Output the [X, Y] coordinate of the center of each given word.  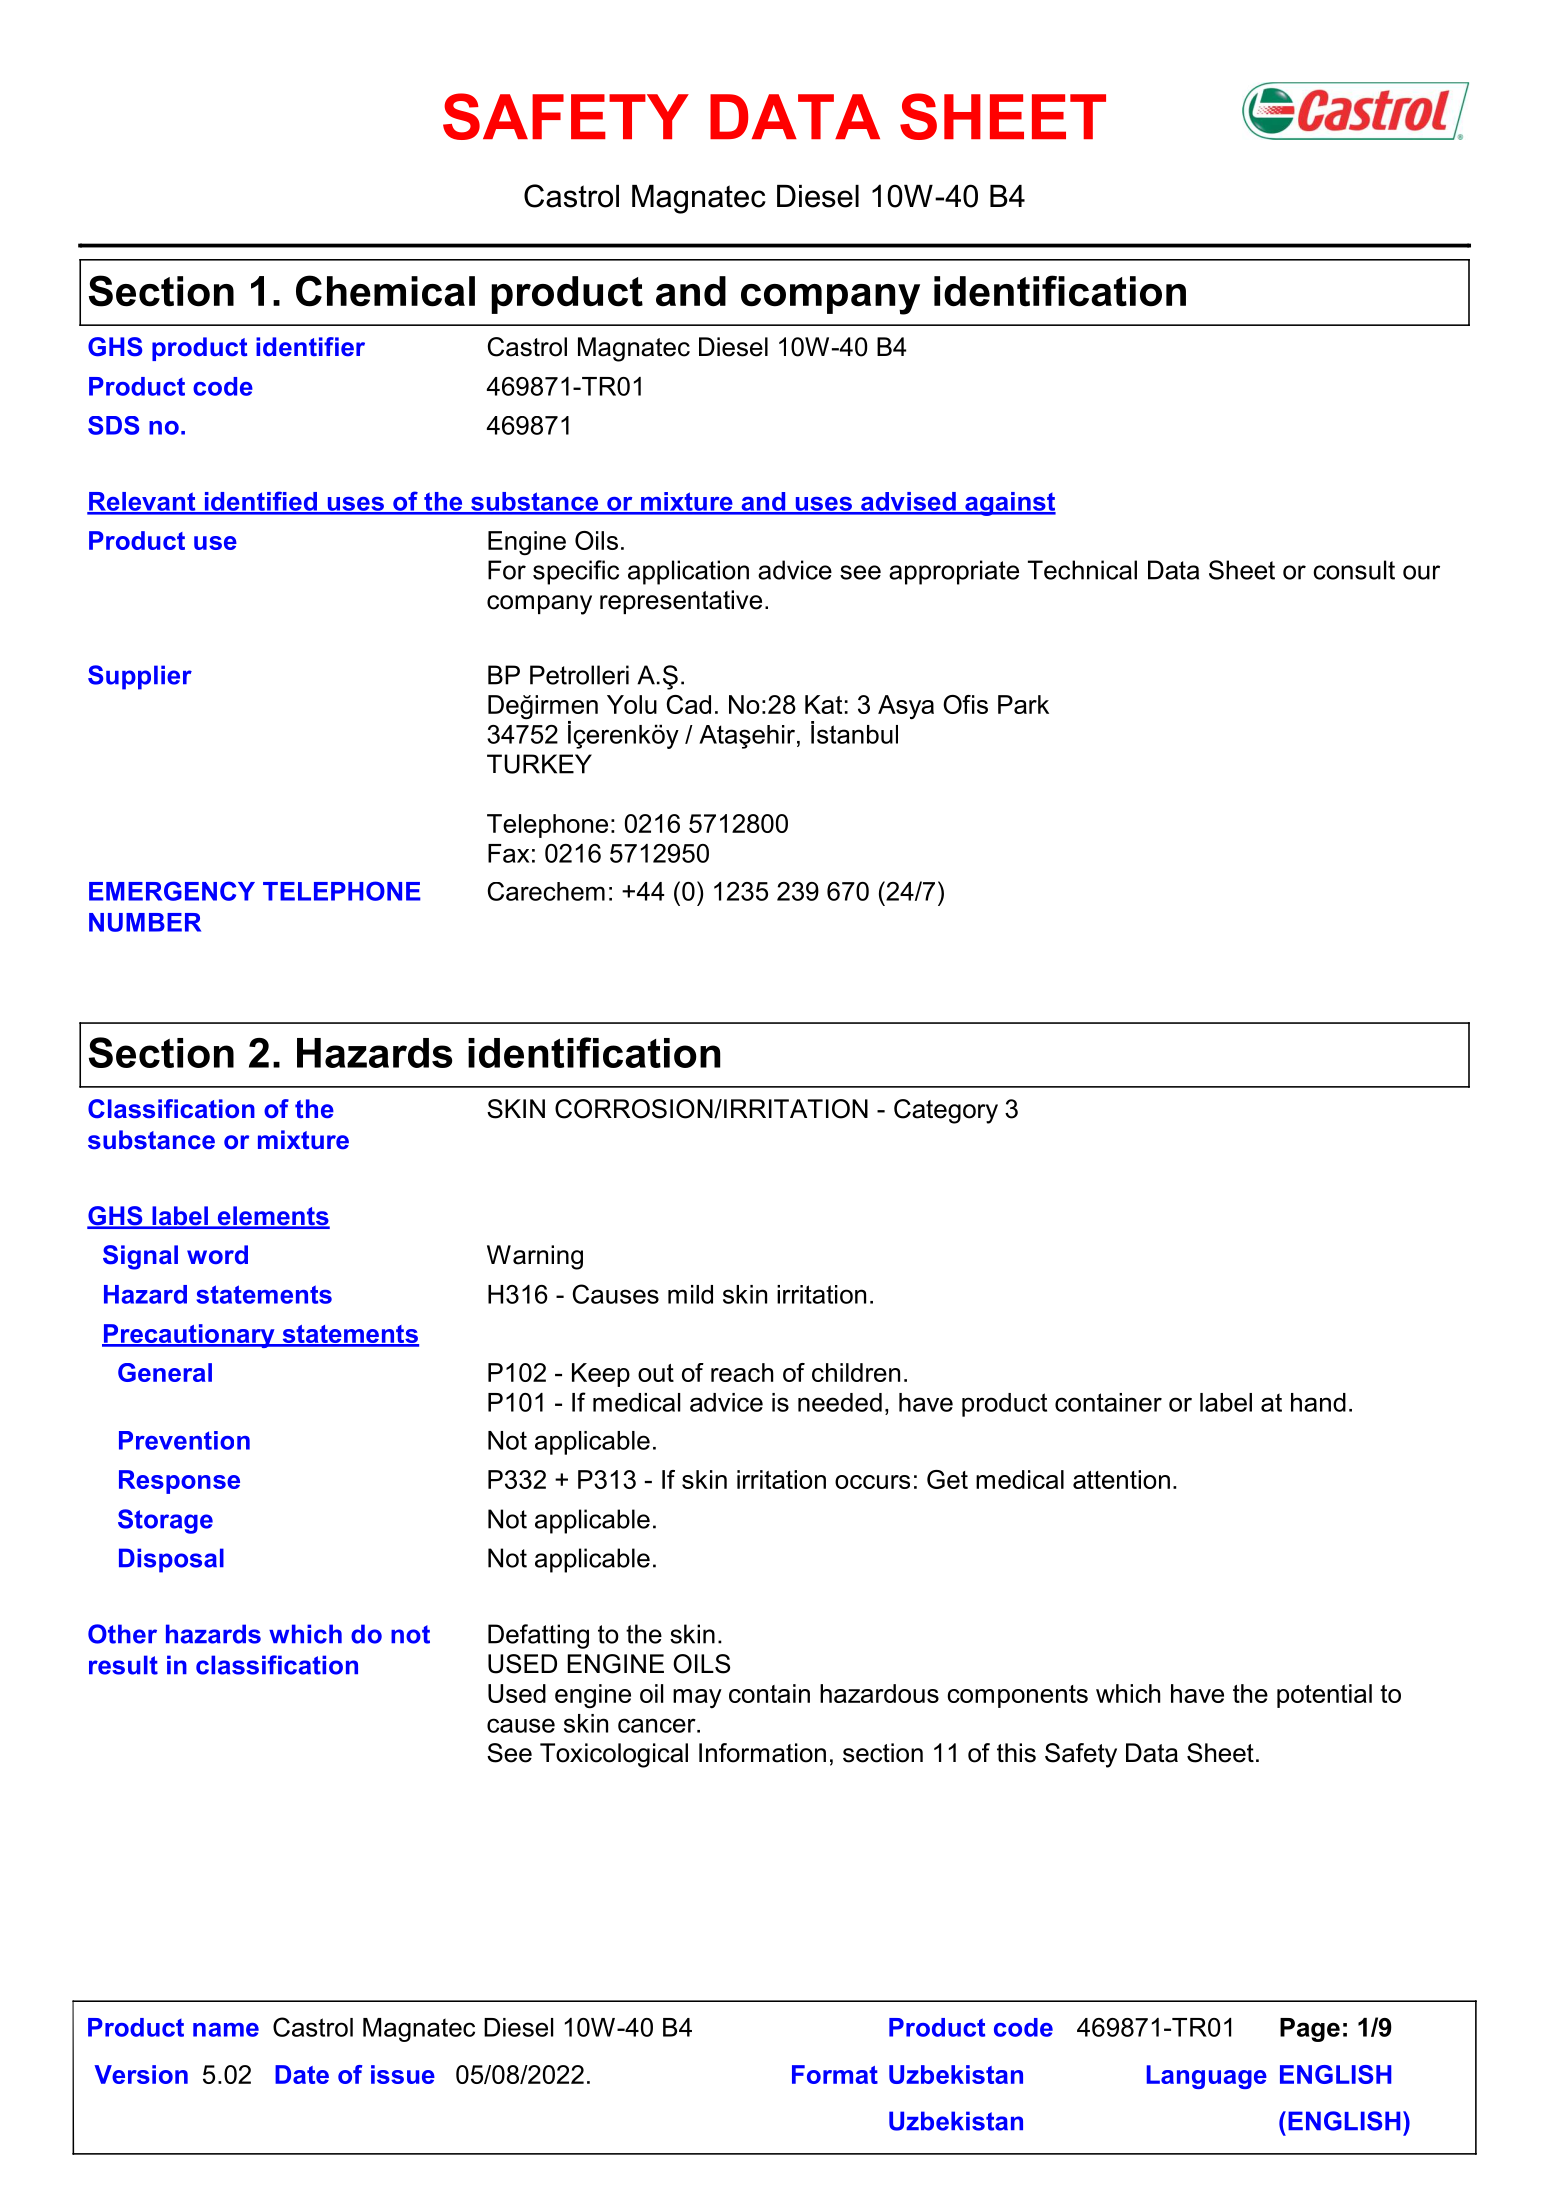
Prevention [184, 1440]
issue [403, 2074]
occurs [872, 1482]
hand [1318, 1402]
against [1009, 504]
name [226, 2030]
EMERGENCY [172, 891]
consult [1354, 570]
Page [1310, 2030]
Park [1023, 704]
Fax [508, 853]
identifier [310, 346]
